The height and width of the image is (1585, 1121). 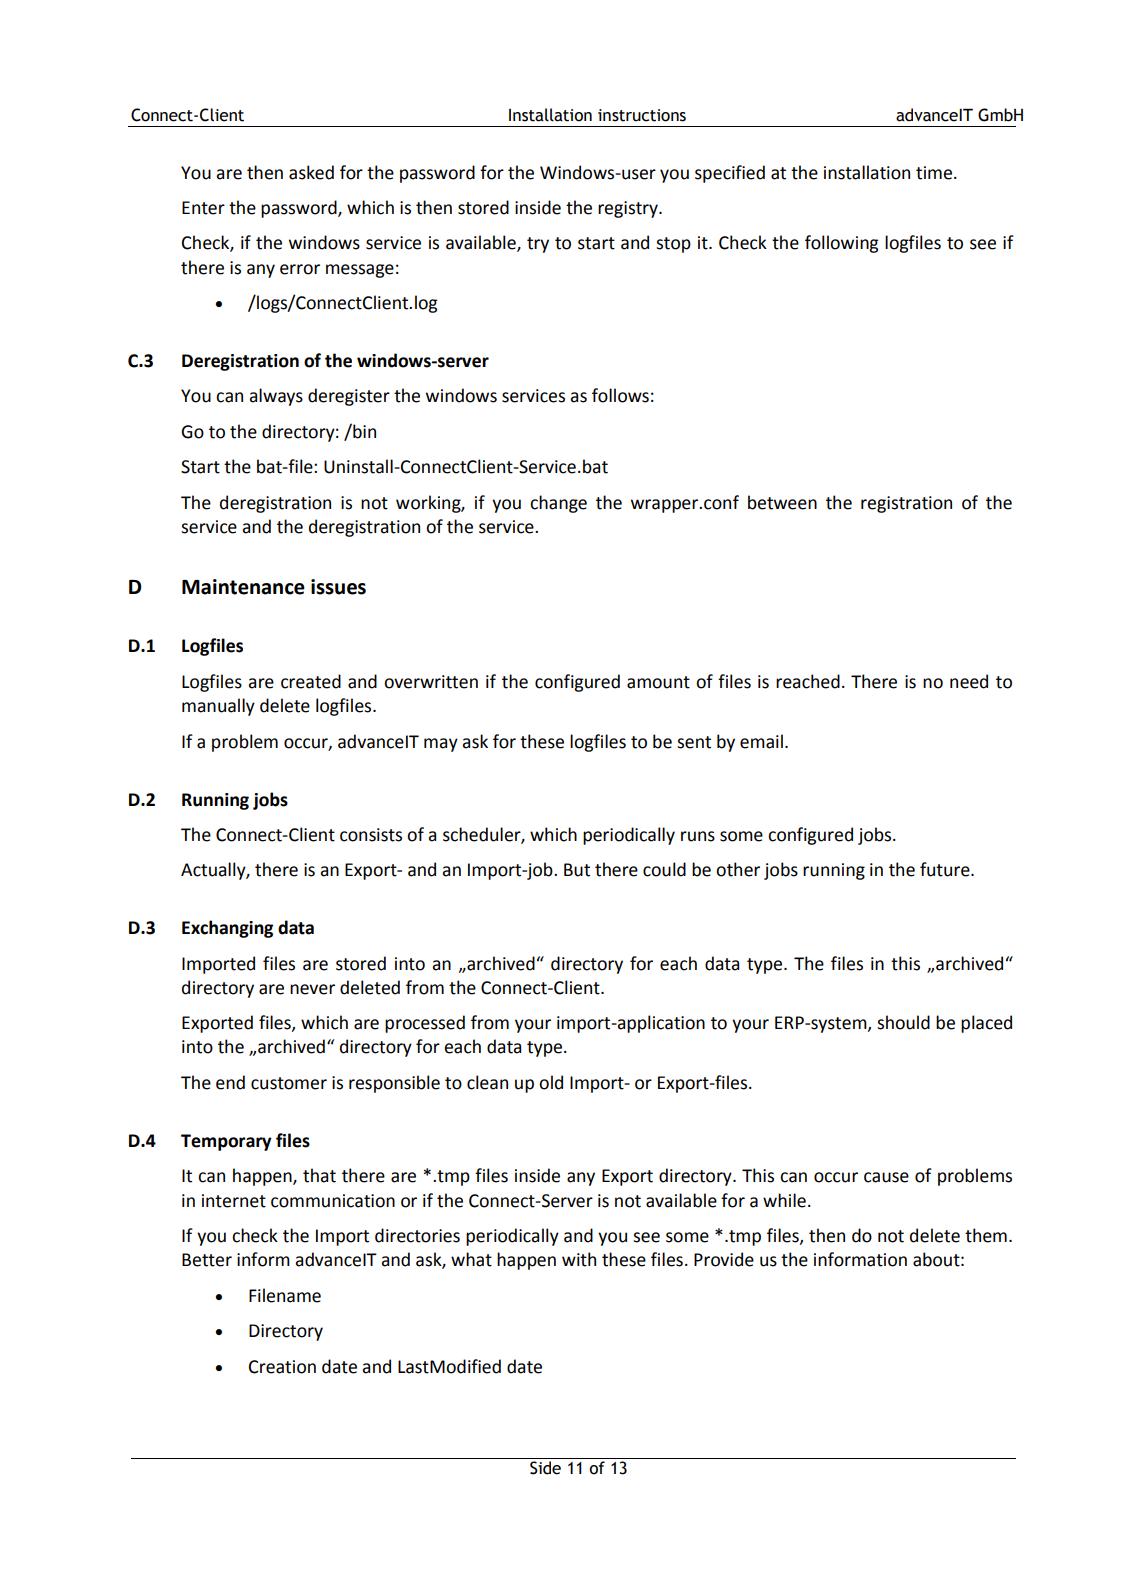 I want to click on Creation, so click(x=282, y=1367).
